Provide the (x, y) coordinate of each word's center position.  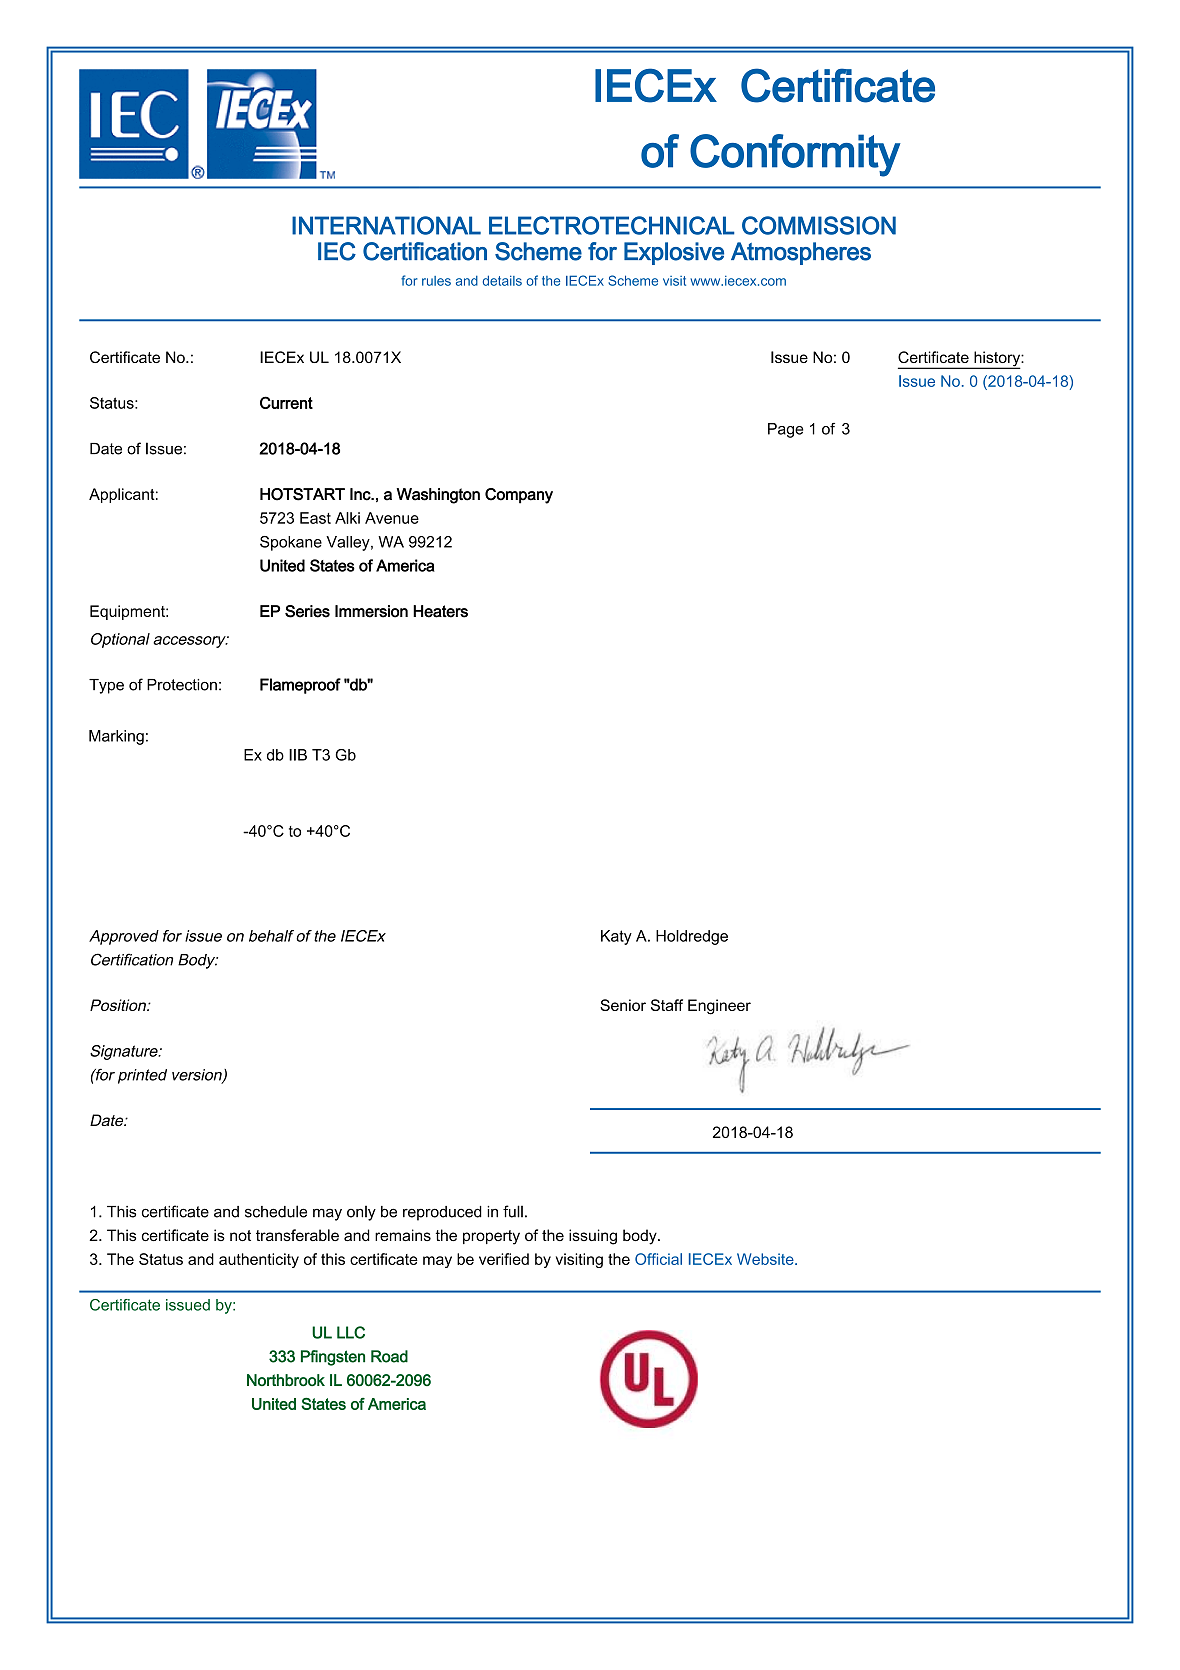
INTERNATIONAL (386, 225)
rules (436, 281)
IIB (298, 755)
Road (389, 1356)
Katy (616, 937)
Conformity (795, 155)
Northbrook (286, 1380)
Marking (116, 737)
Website (766, 1259)
